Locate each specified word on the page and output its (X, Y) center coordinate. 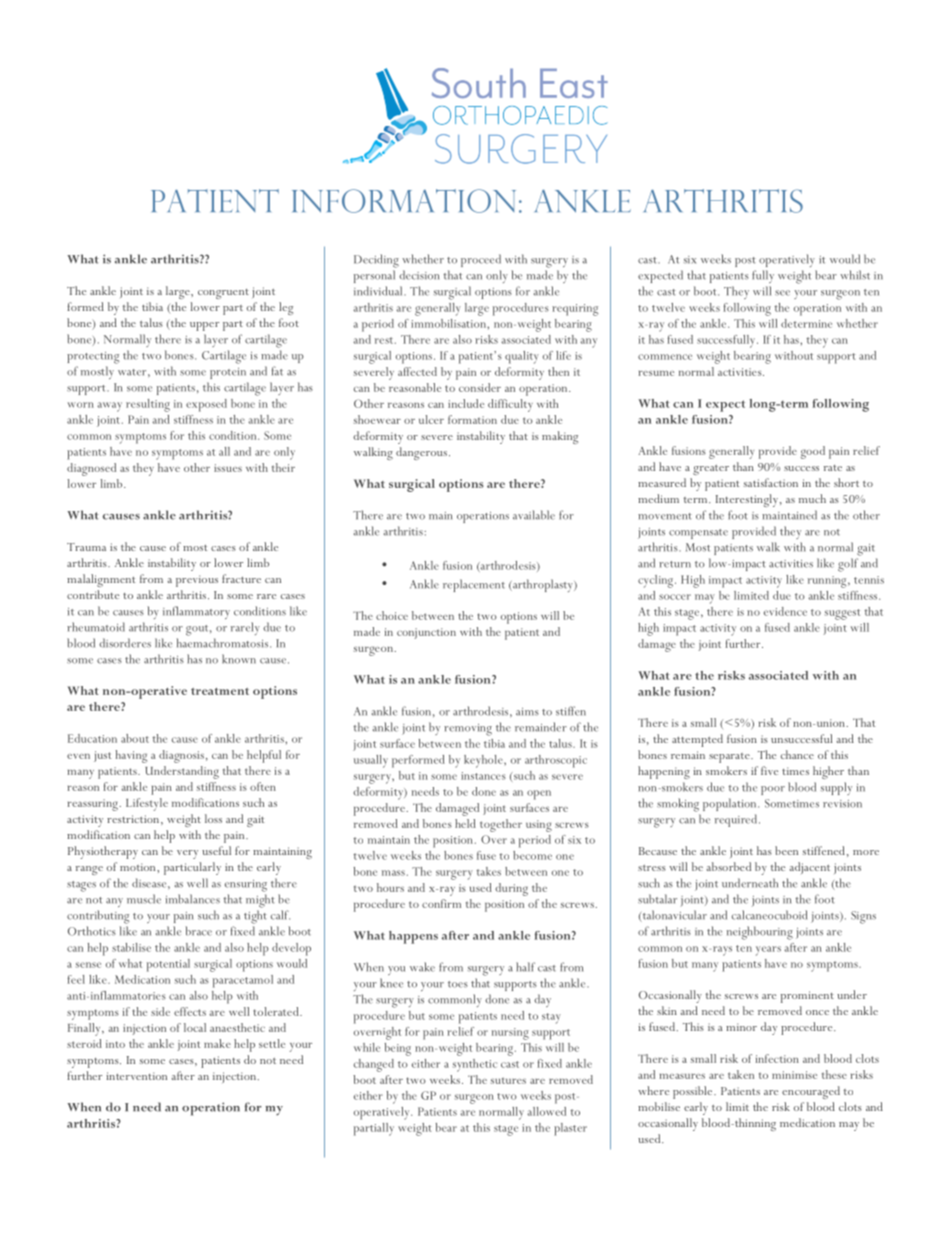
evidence (785, 611)
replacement (474, 585)
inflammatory (196, 612)
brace (199, 931)
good (812, 452)
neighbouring (760, 933)
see (782, 293)
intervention (136, 1076)
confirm (441, 903)
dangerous (421, 453)
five (769, 770)
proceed (481, 260)
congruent (223, 294)
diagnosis (181, 756)
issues (228, 468)
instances (483, 776)
